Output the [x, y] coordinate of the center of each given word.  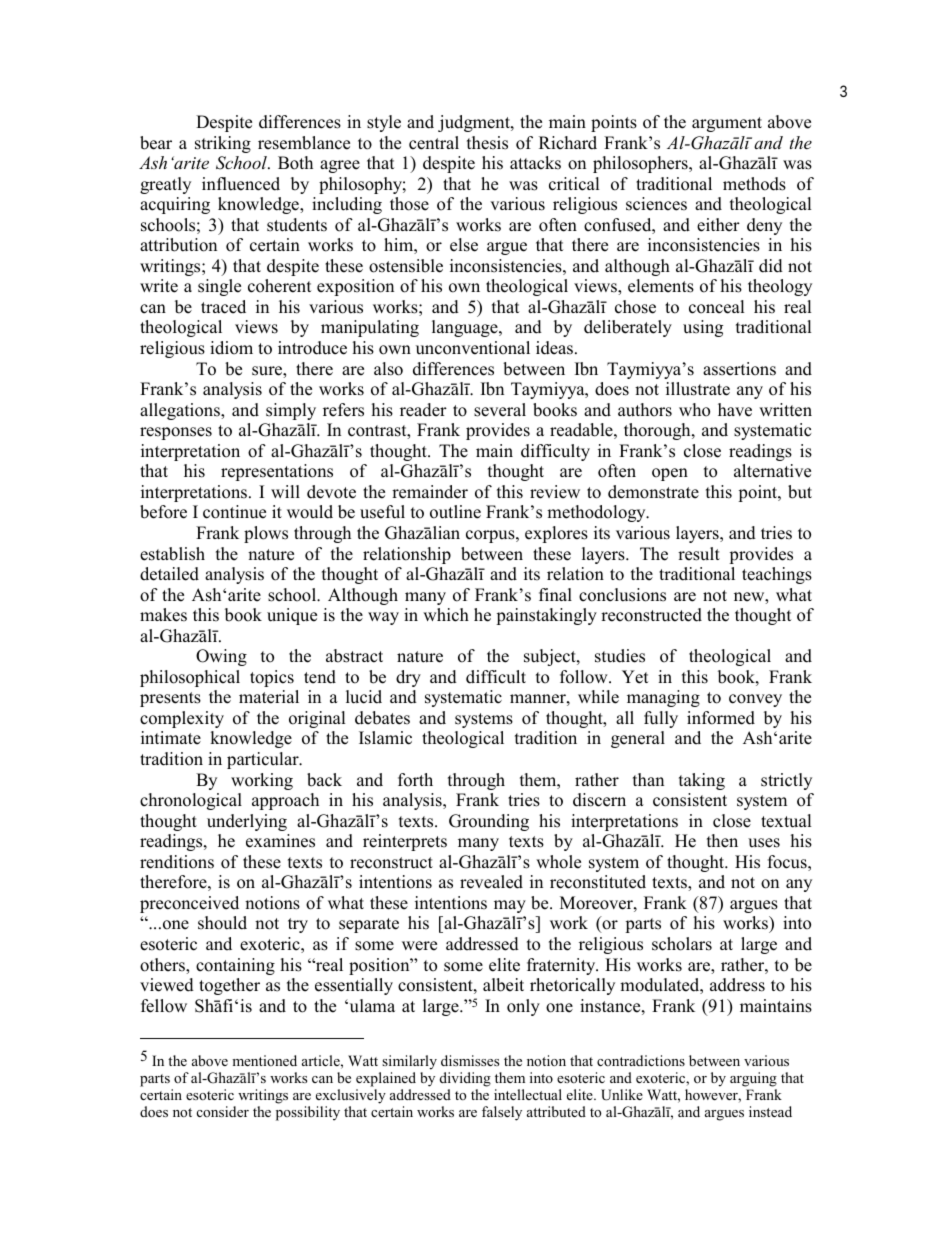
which [446, 615]
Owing [221, 657]
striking [223, 144]
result [699, 554]
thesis [487, 143]
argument [727, 124]
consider [223, 1111]
